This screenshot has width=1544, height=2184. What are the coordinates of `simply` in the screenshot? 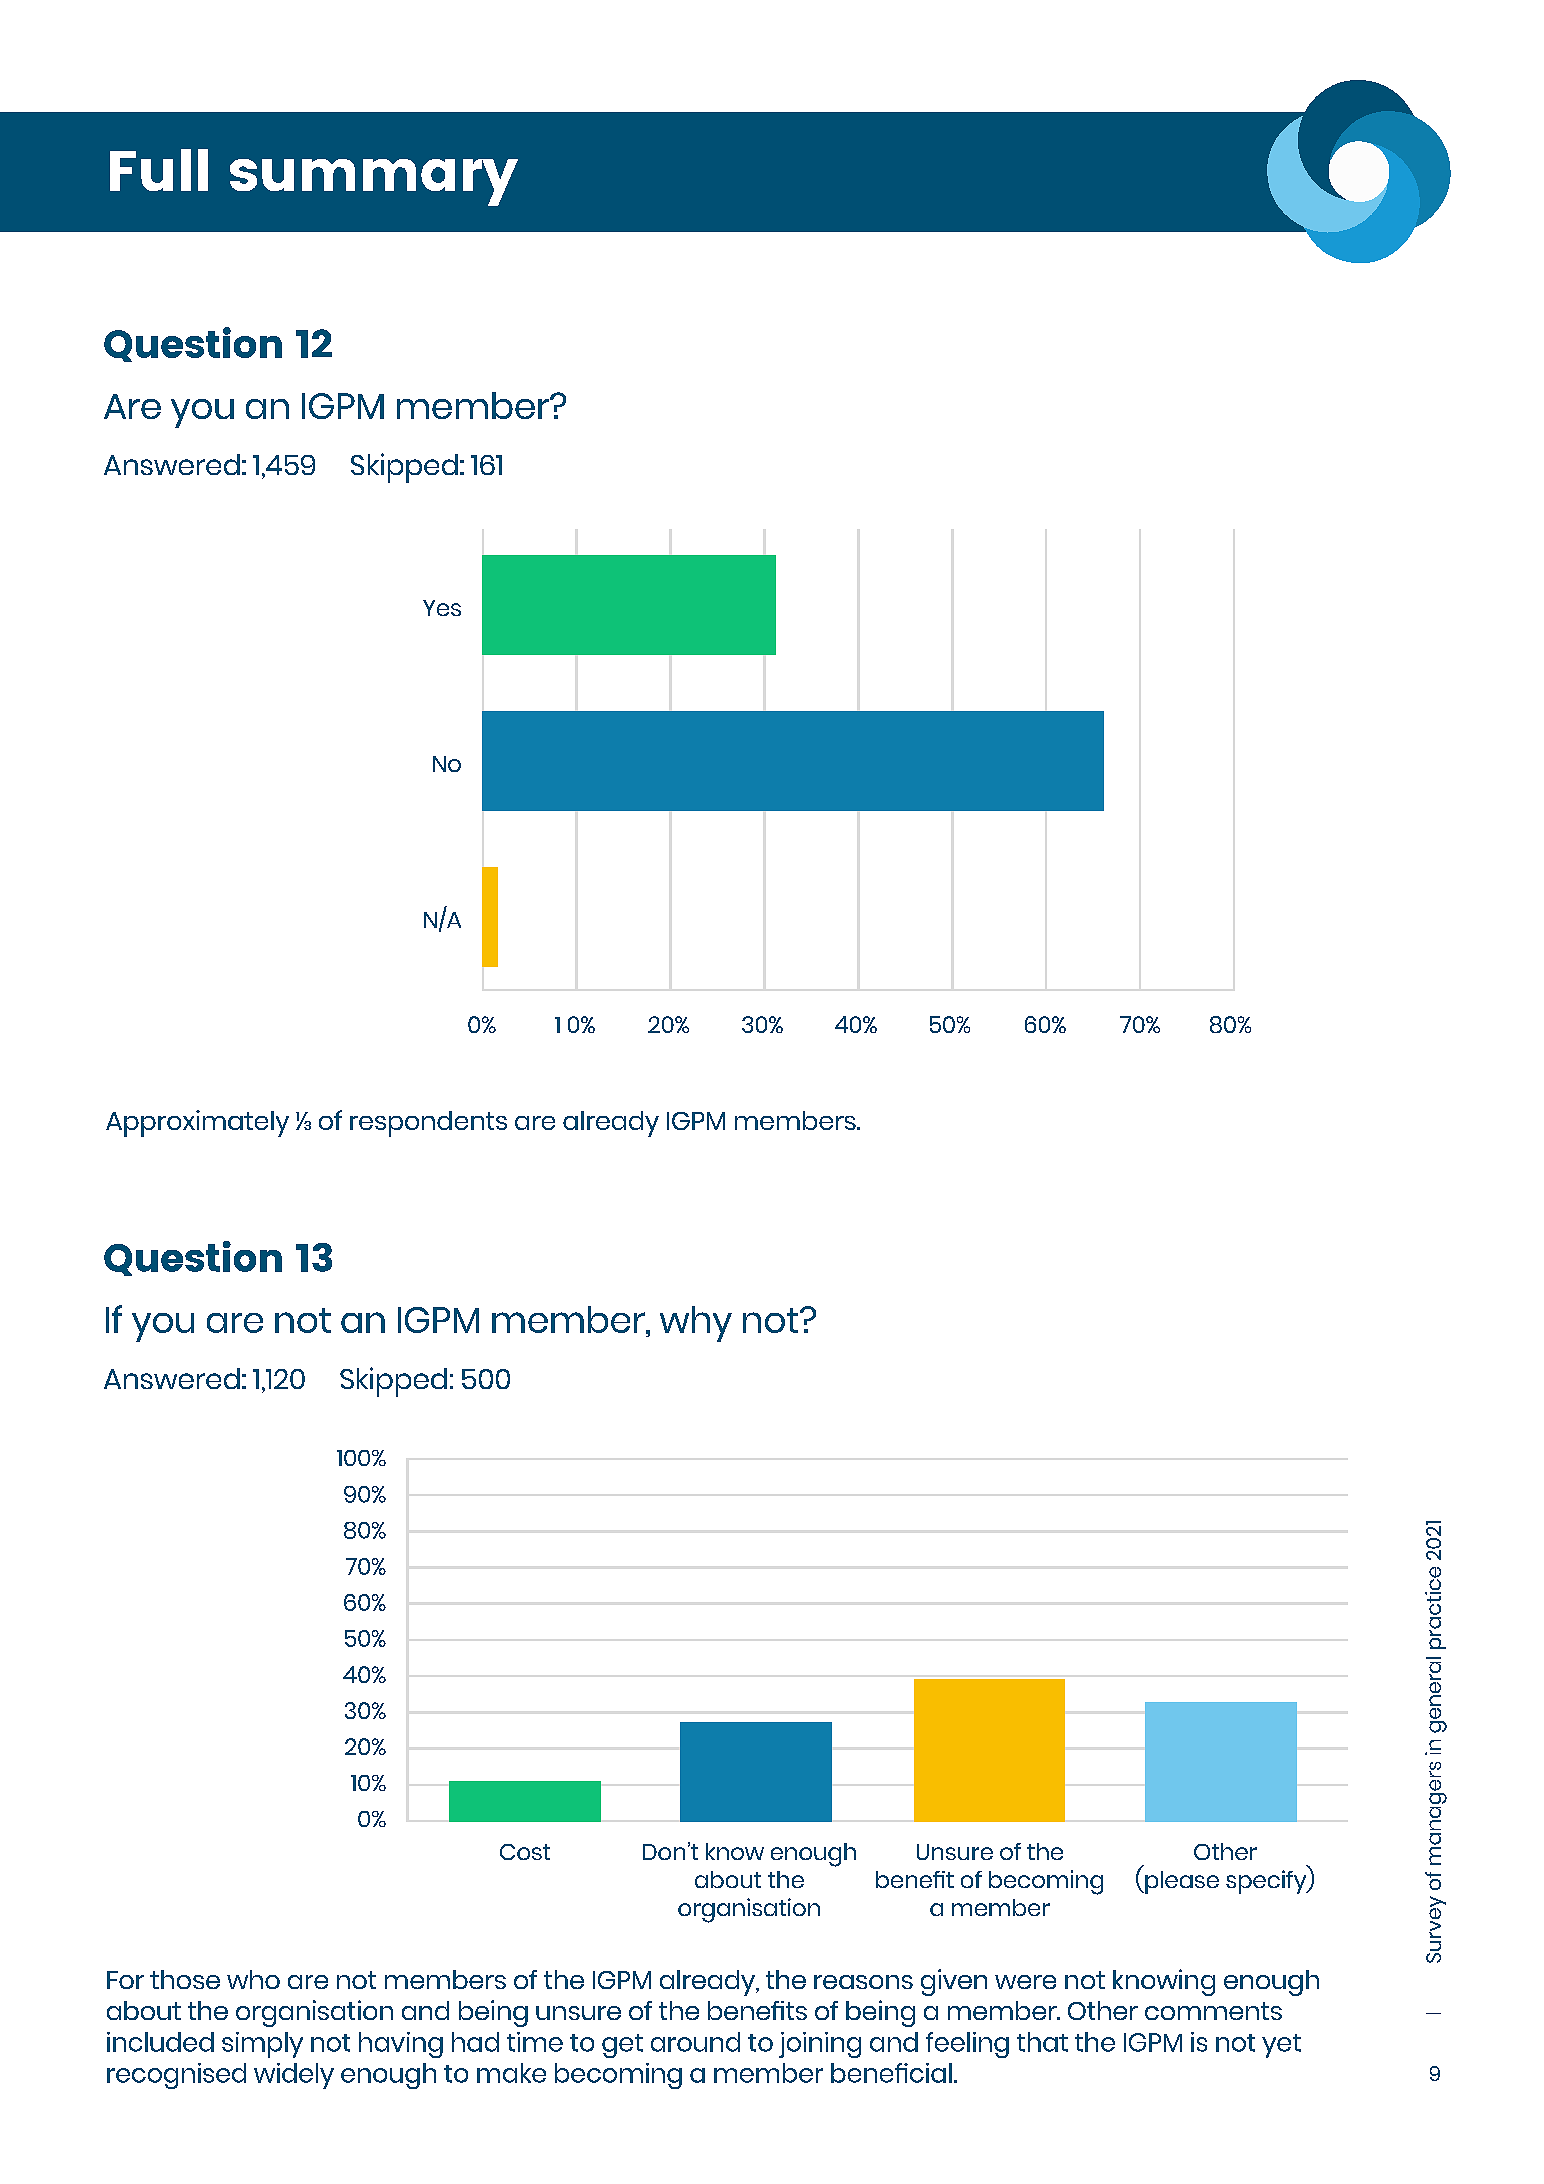 It's located at (262, 2045).
